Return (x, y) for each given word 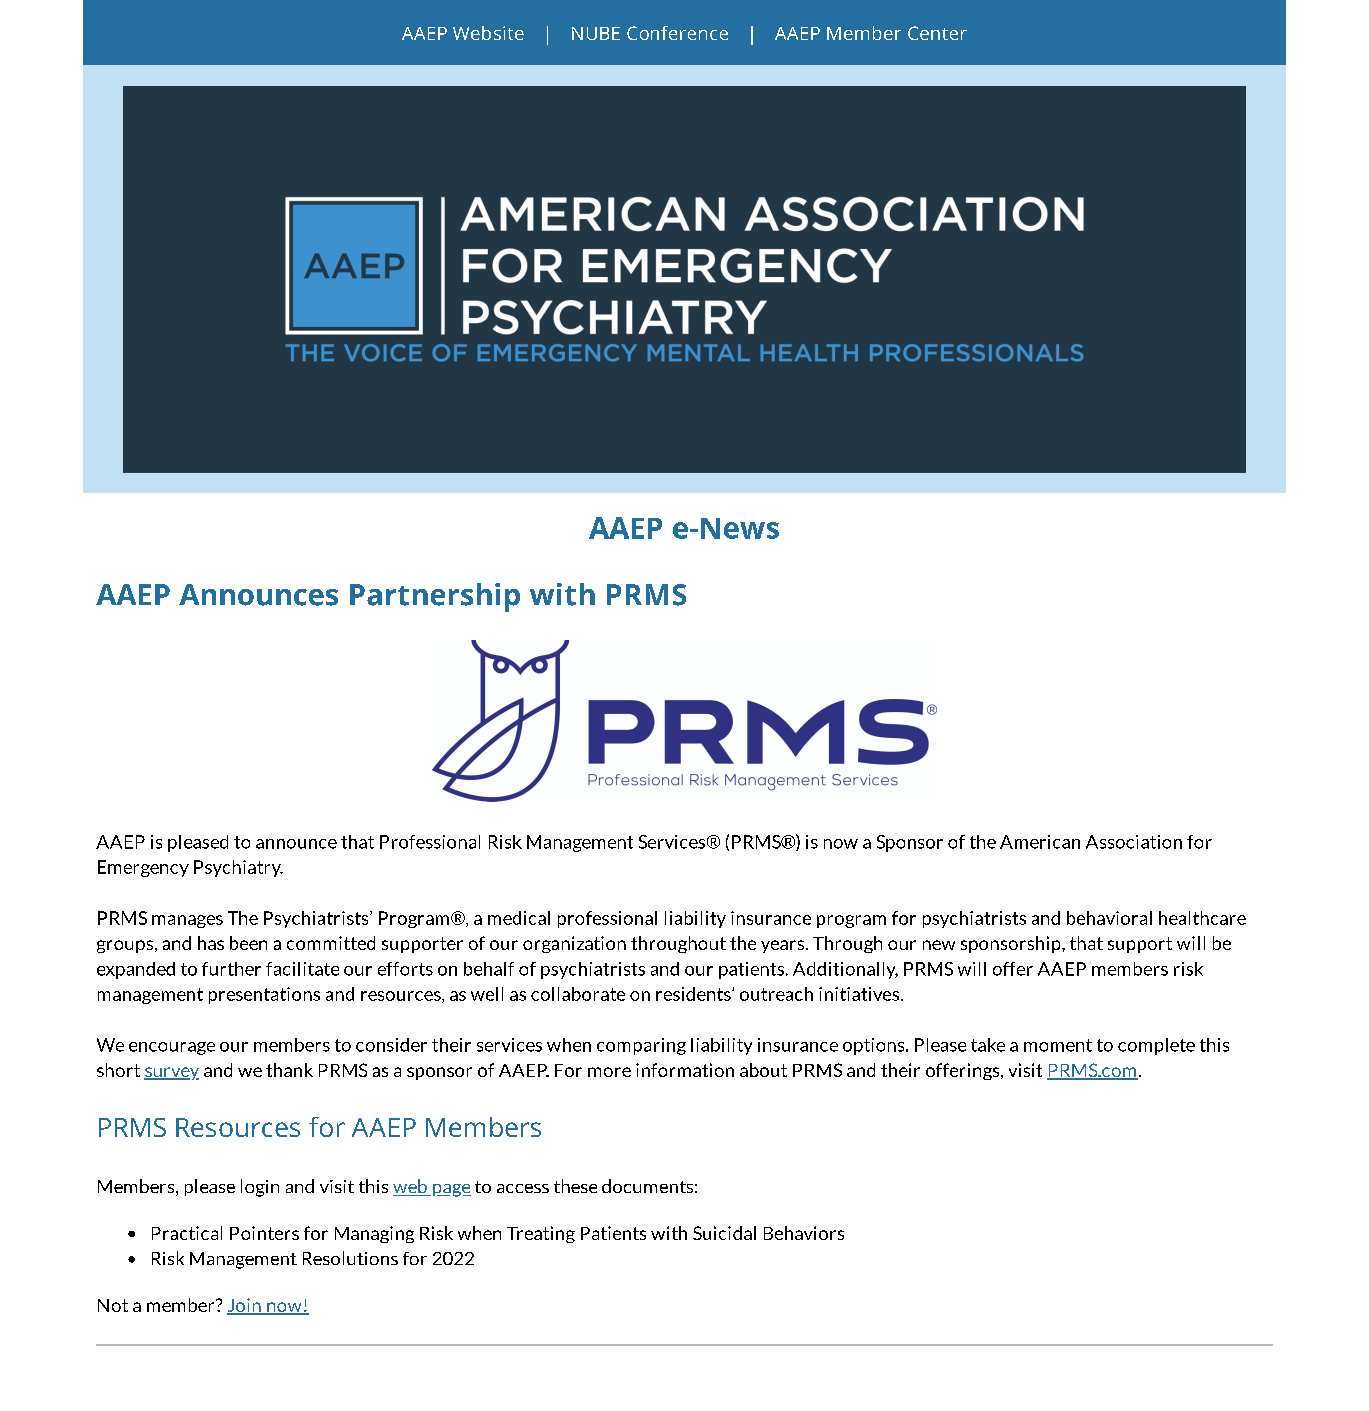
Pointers (264, 1233)
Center (937, 33)
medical (519, 918)
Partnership (435, 597)
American (1040, 842)
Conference (677, 33)
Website (488, 33)
